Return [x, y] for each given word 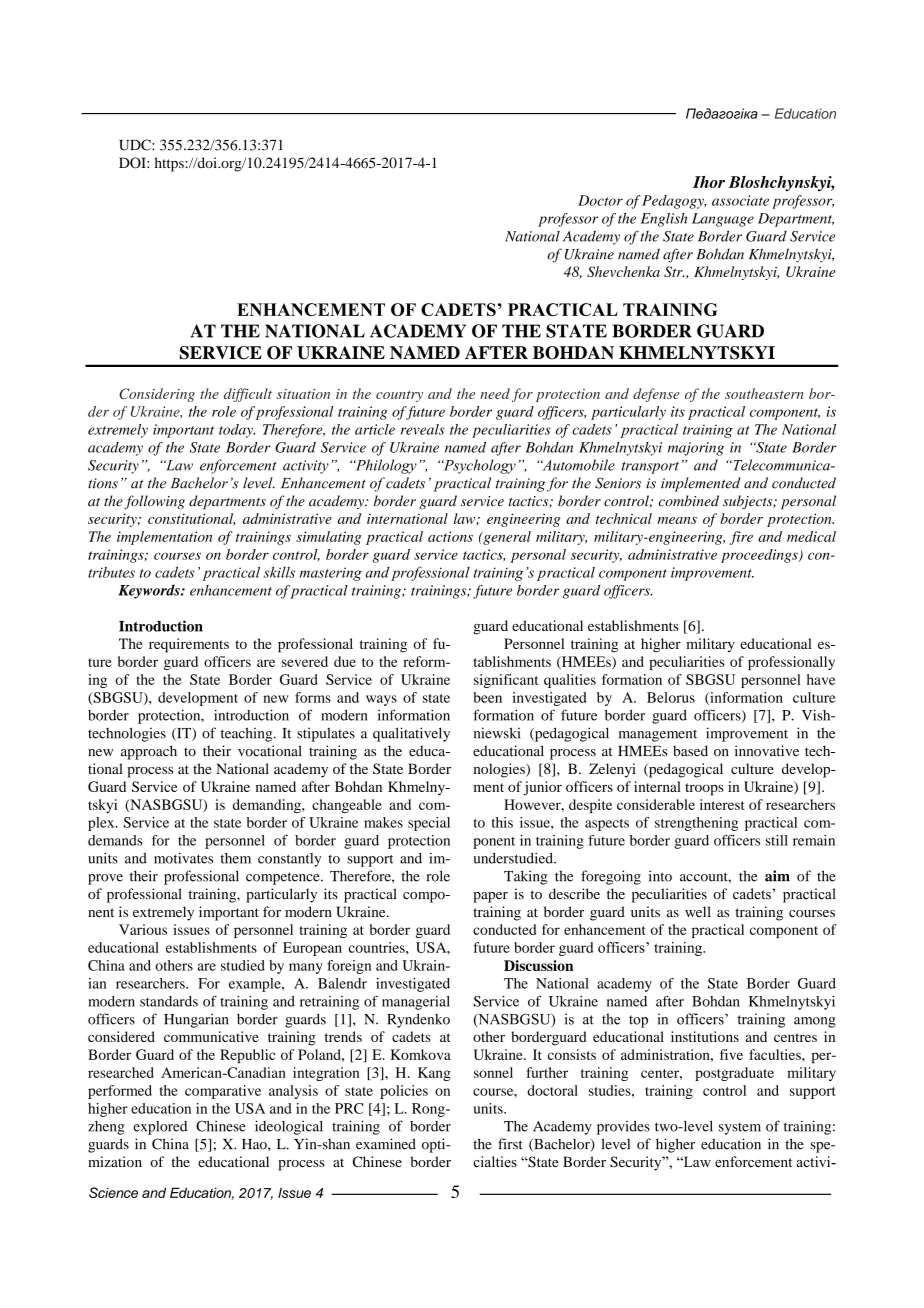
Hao [255, 1144]
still [777, 840]
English [664, 220]
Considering [157, 395]
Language [723, 220]
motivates [183, 858]
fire [741, 538]
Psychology [479, 466]
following [154, 502]
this [502, 822]
